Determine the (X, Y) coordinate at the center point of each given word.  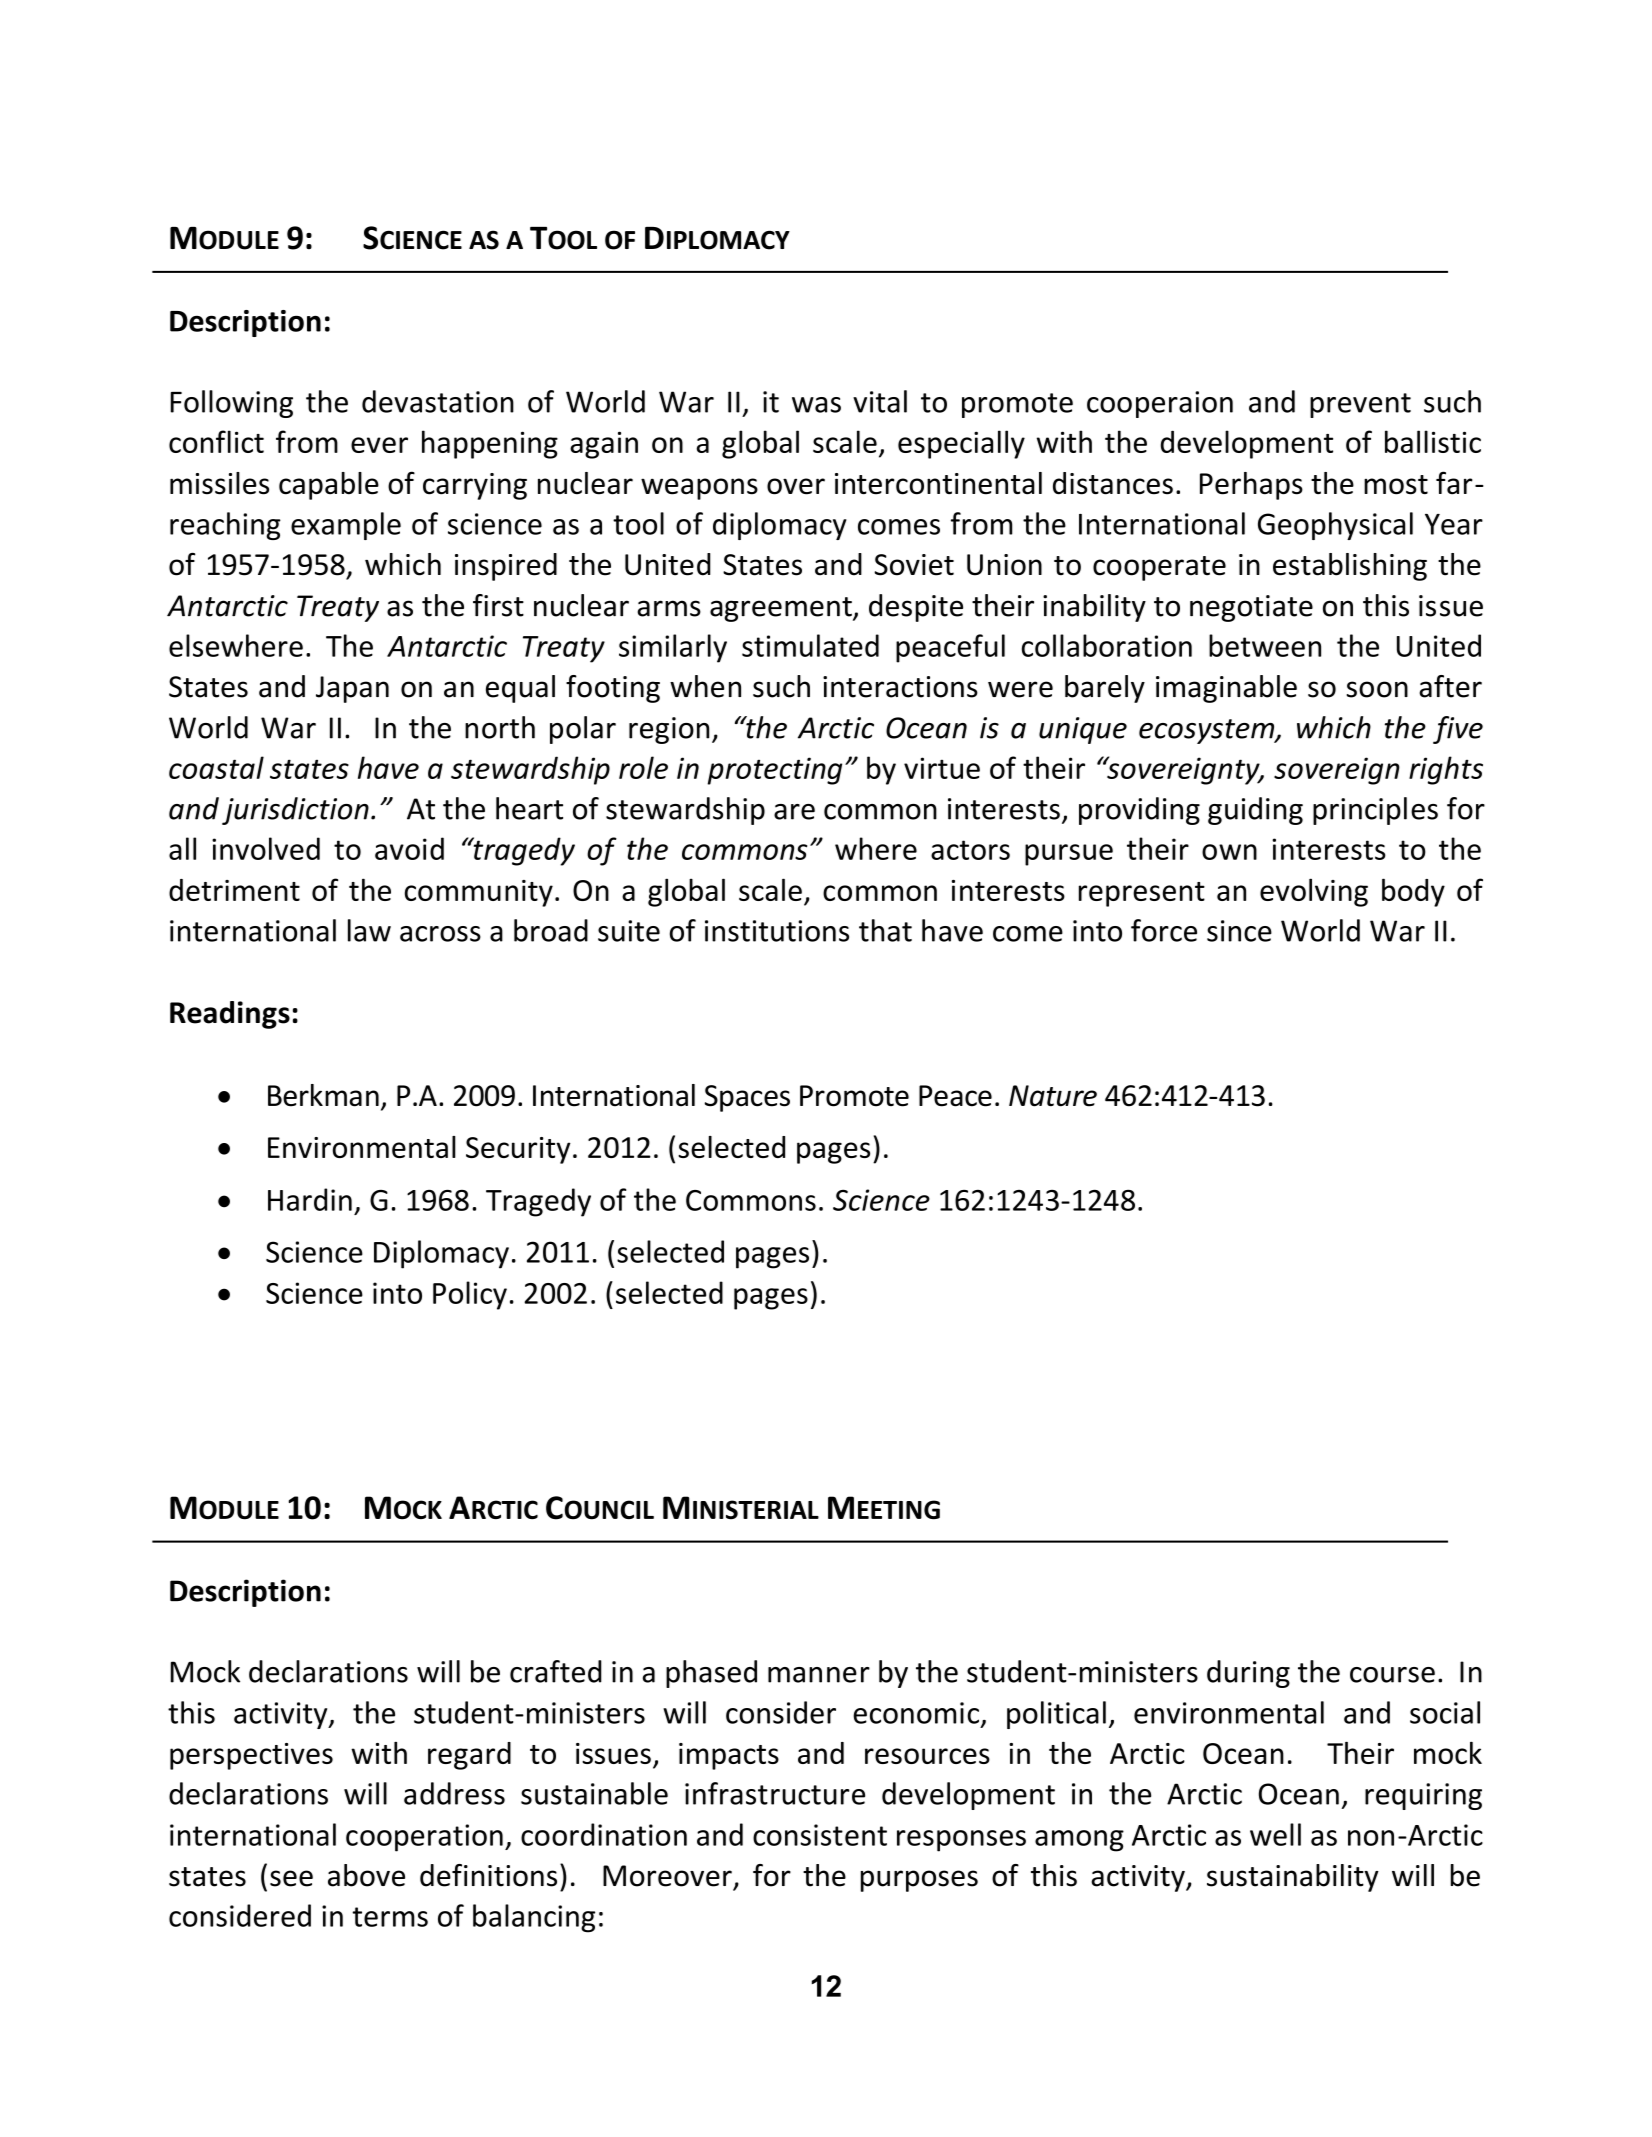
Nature (1053, 1096)
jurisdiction (295, 811)
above (366, 1875)
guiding (1255, 811)
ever (379, 445)
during (1248, 1674)
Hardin (310, 1199)
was (816, 405)
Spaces (747, 1098)
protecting (774, 771)
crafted (556, 1671)
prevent (1360, 405)
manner (819, 1675)
